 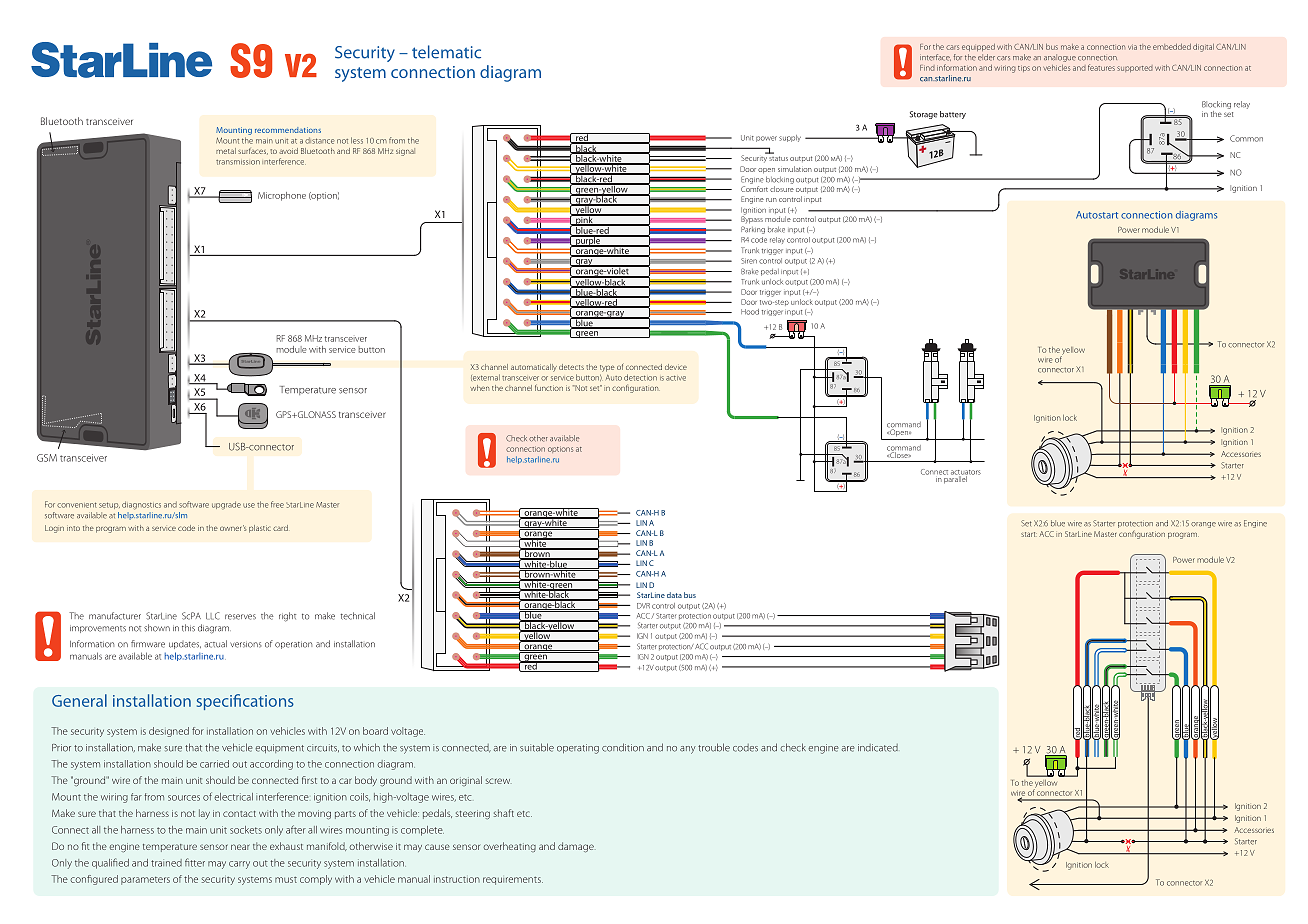 What do you see at coordinates (288, 130) in the document?
I see `recommendations` at bounding box center [288, 130].
